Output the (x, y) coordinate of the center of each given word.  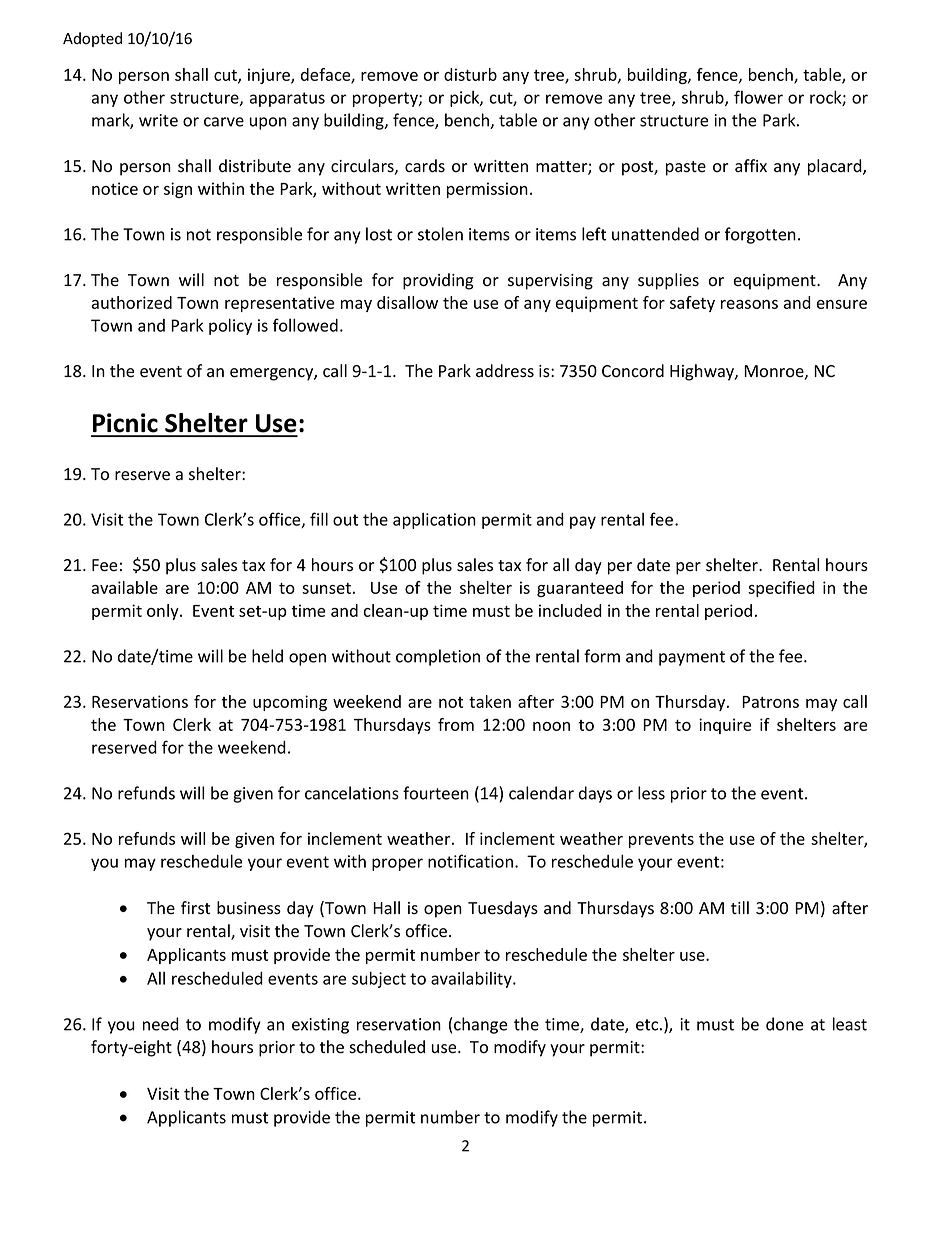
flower (758, 97)
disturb (470, 74)
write (158, 120)
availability (472, 979)
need (161, 1024)
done (784, 1024)
